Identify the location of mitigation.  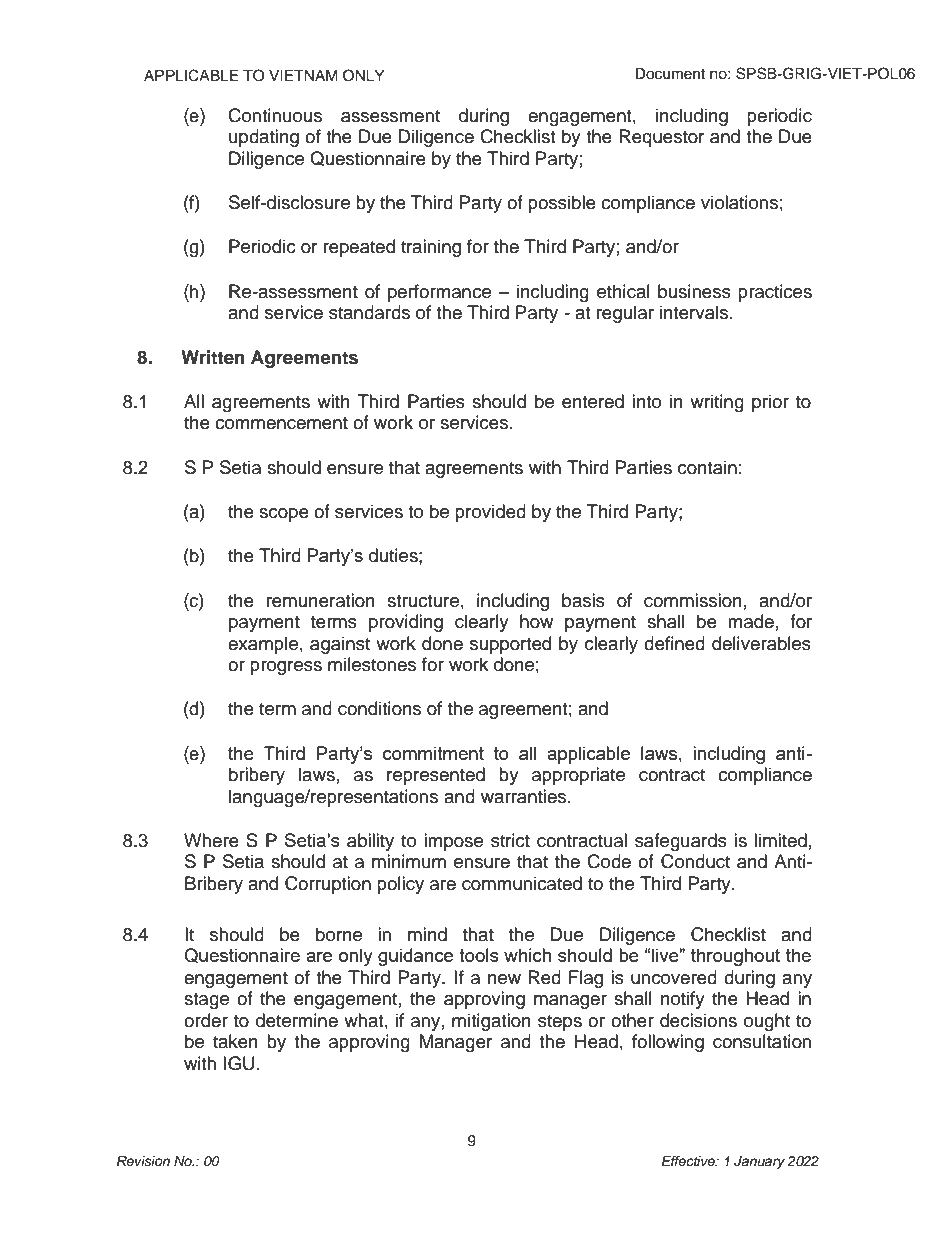
(491, 1022).
